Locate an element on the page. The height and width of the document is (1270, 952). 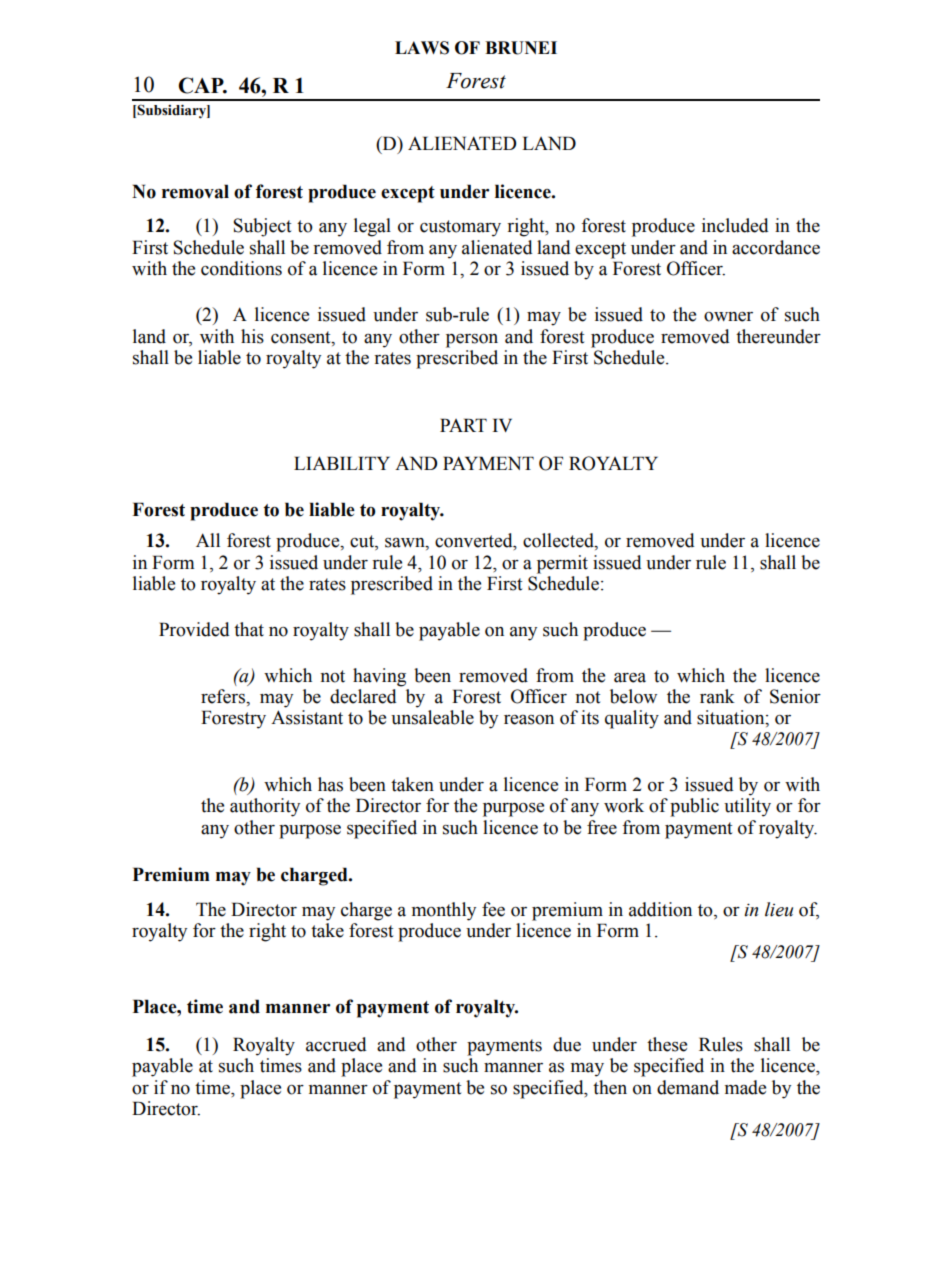
rank is located at coordinates (717, 696).
